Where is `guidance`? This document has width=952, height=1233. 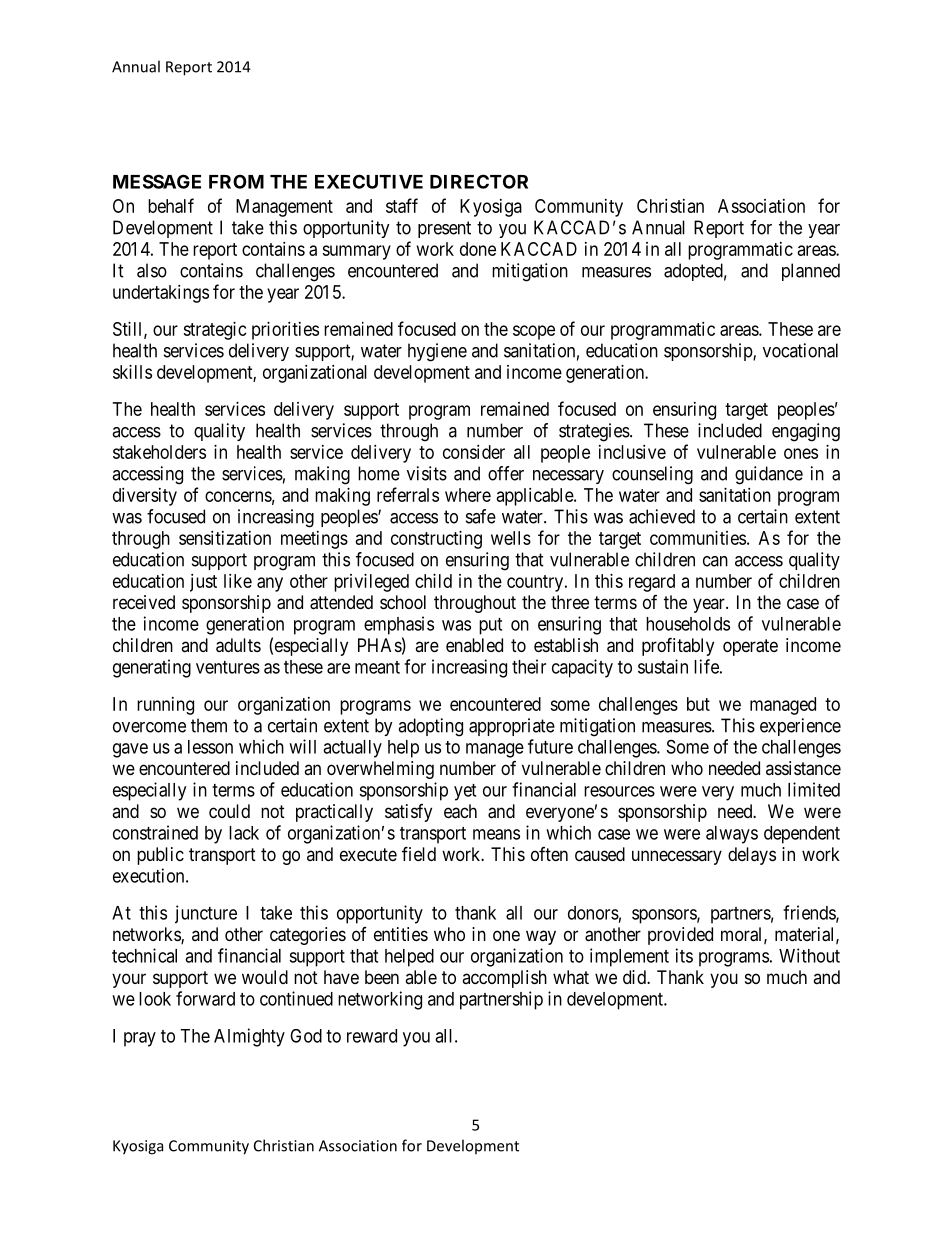
guidance is located at coordinates (769, 475).
